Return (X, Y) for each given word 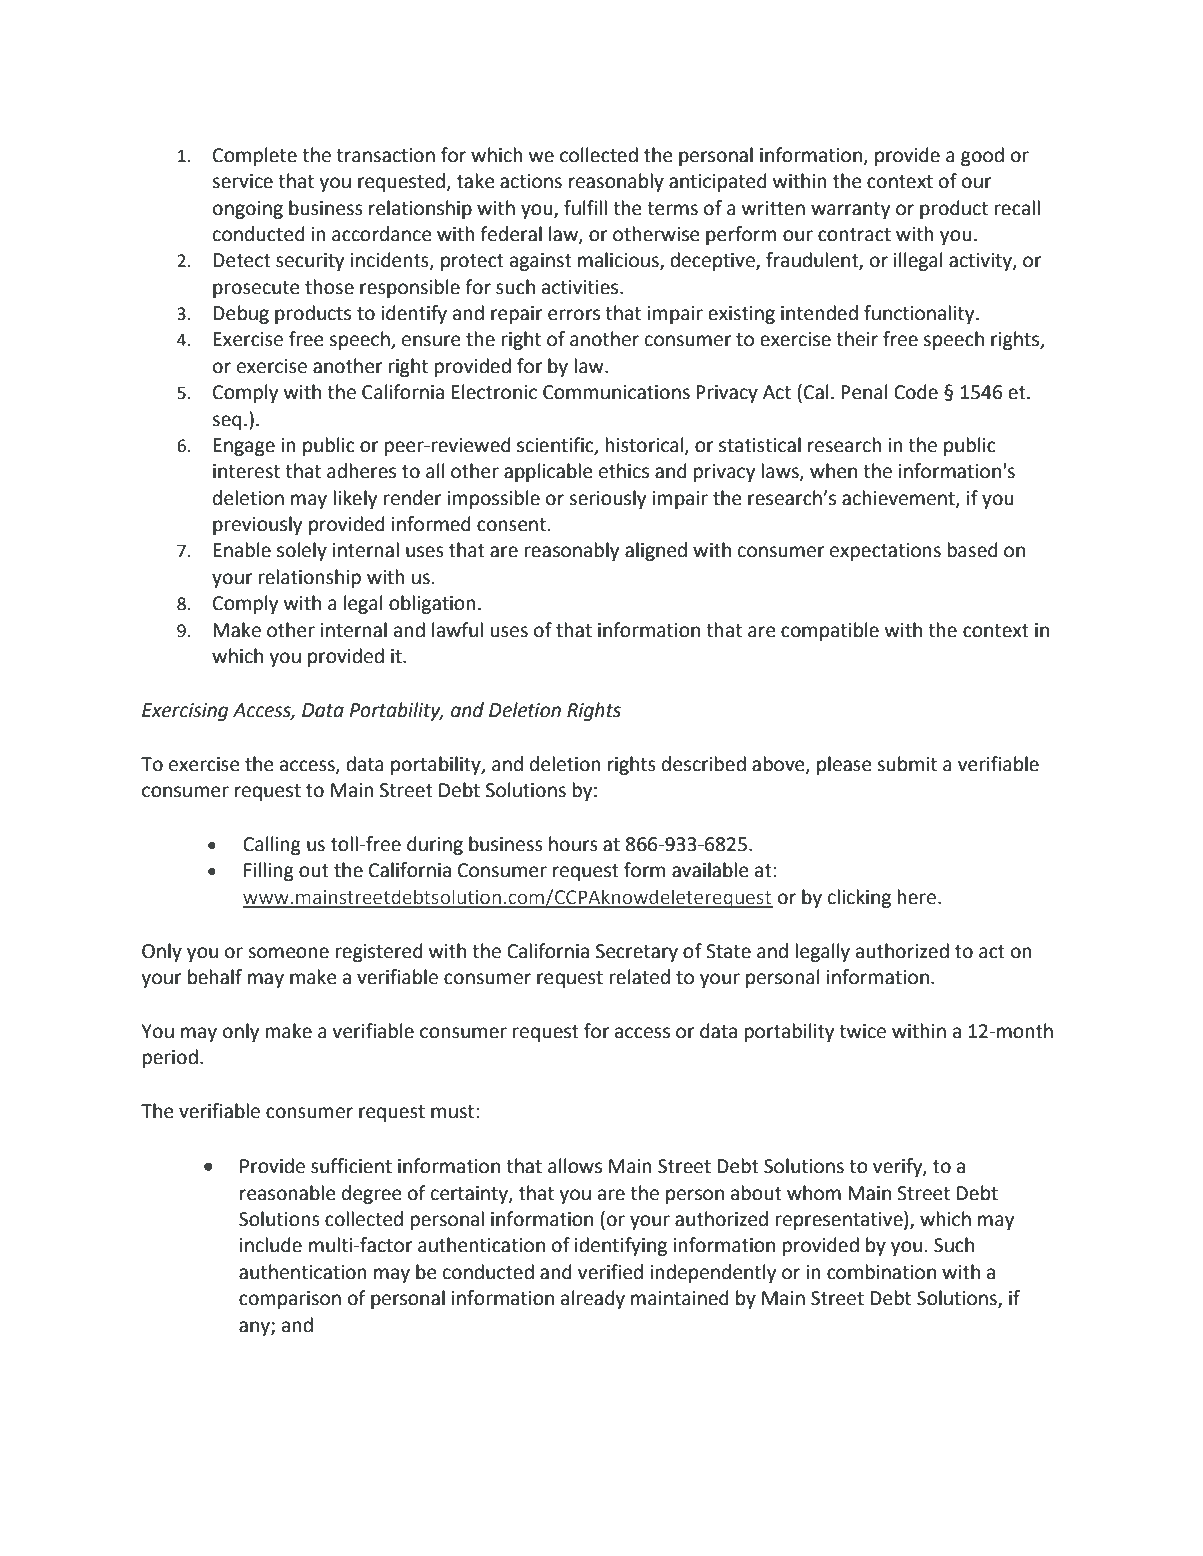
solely (302, 551)
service (242, 181)
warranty (850, 210)
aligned (656, 551)
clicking (859, 898)
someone (288, 953)
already (593, 1299)
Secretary (637, 953)
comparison (290, 1300)
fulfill (585, 208)
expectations (885, 552)
